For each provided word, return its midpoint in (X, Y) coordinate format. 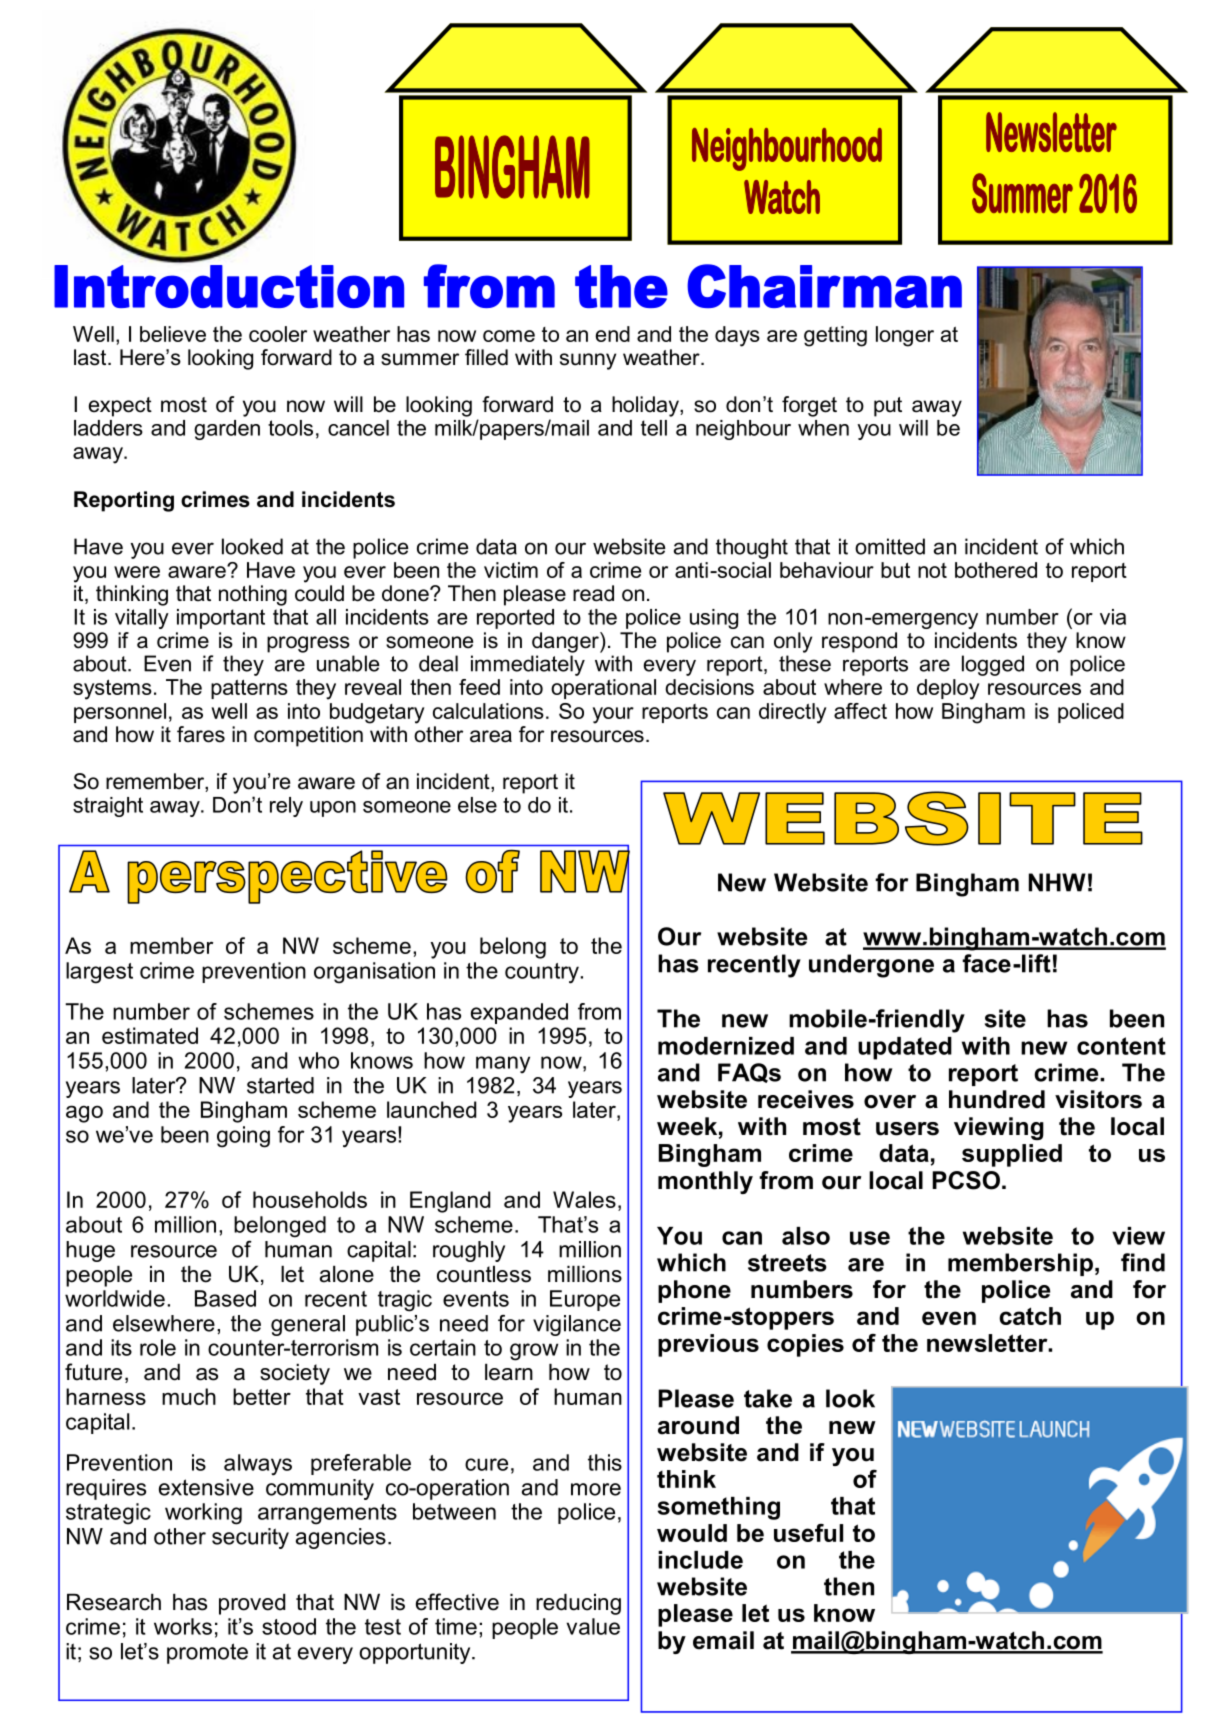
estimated (150, 1035)
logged (993, 665)
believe (173, 334)
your (613, 715)
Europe (585, 1300)
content (1121, 1046)
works (183, 1626)
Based (225, 1298)
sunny (588, 361)
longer (905, 336)
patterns (249, 689)
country (543, 973)
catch (1030, 1316)
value (593, 1626)
